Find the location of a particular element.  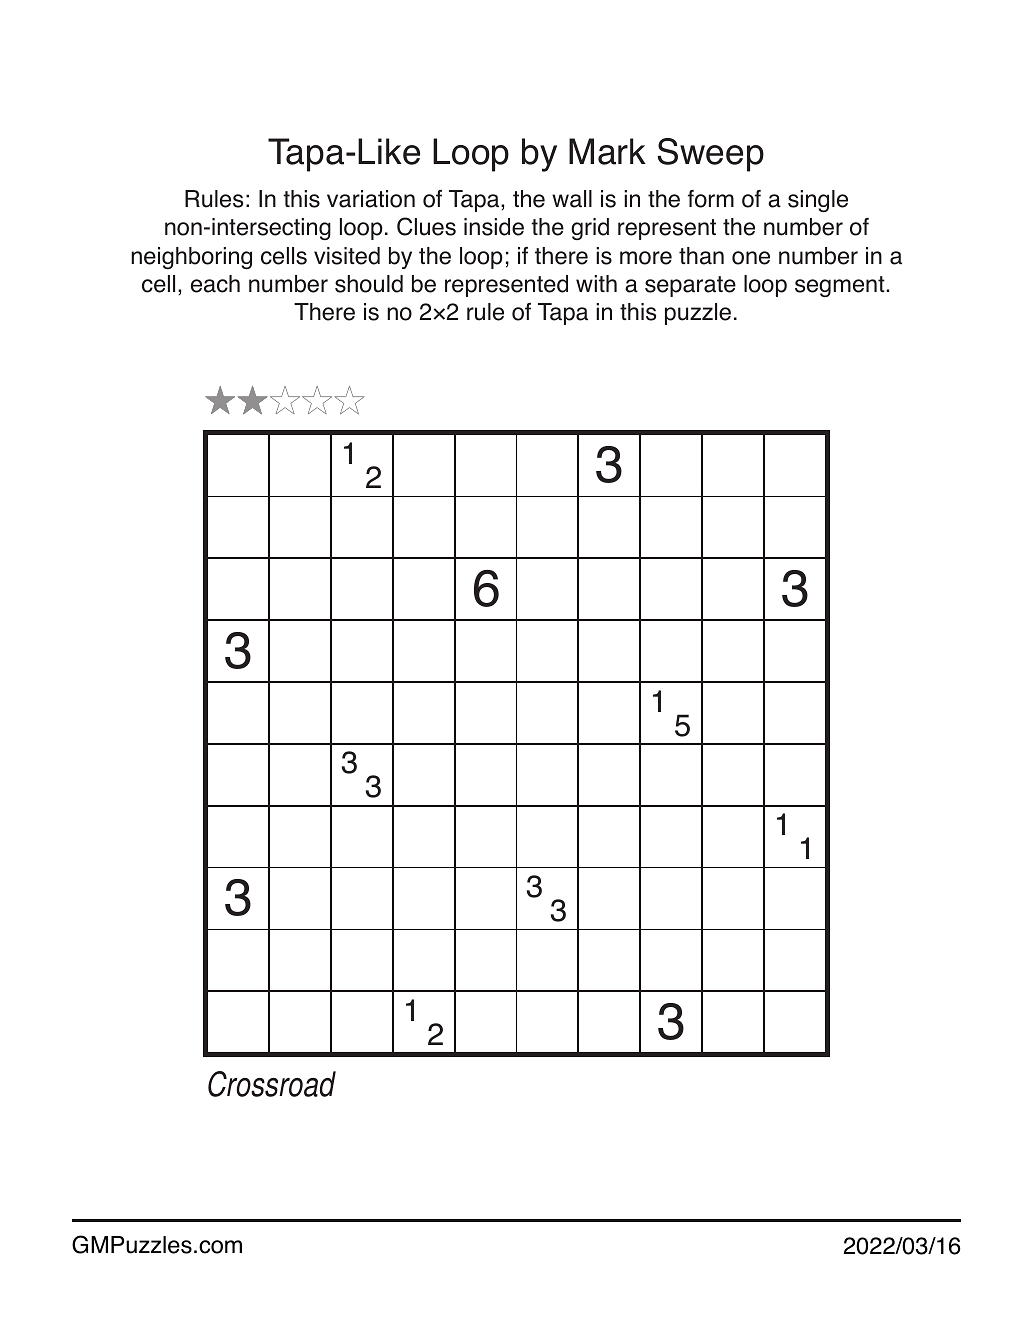

with is located at coordinates (596, 283).
